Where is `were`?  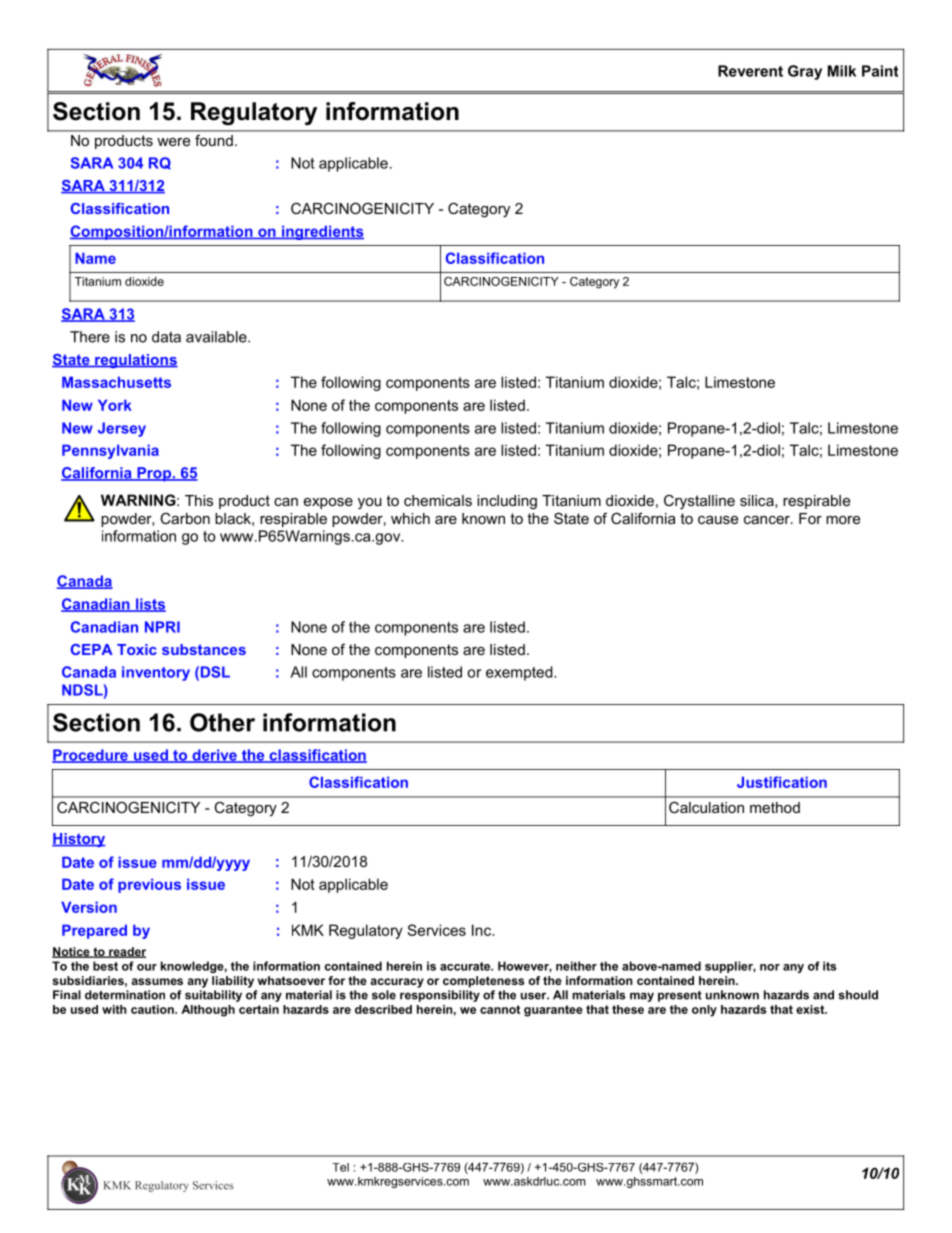
were is located at coordinates (173, 142).
